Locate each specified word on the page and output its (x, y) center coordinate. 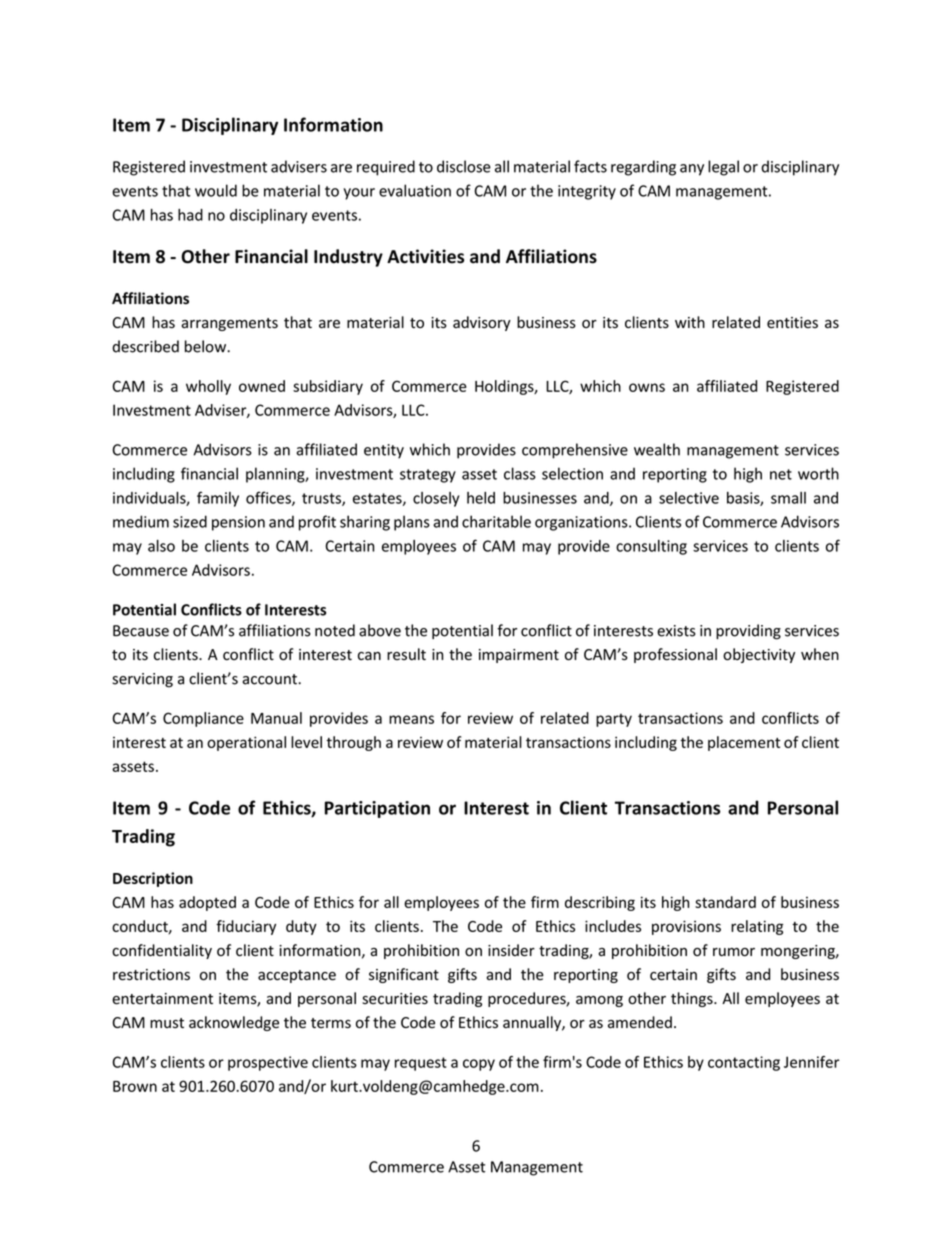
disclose (464, 166)
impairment (519, 656)
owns (647, 387)
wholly (208, 387)
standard (725, 902)
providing (748, 632)
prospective (268, 1063)
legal (723, 168)
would (216, 190)
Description (153, 879)
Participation (377, 809)
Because (141, 631)
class (520, 473)
